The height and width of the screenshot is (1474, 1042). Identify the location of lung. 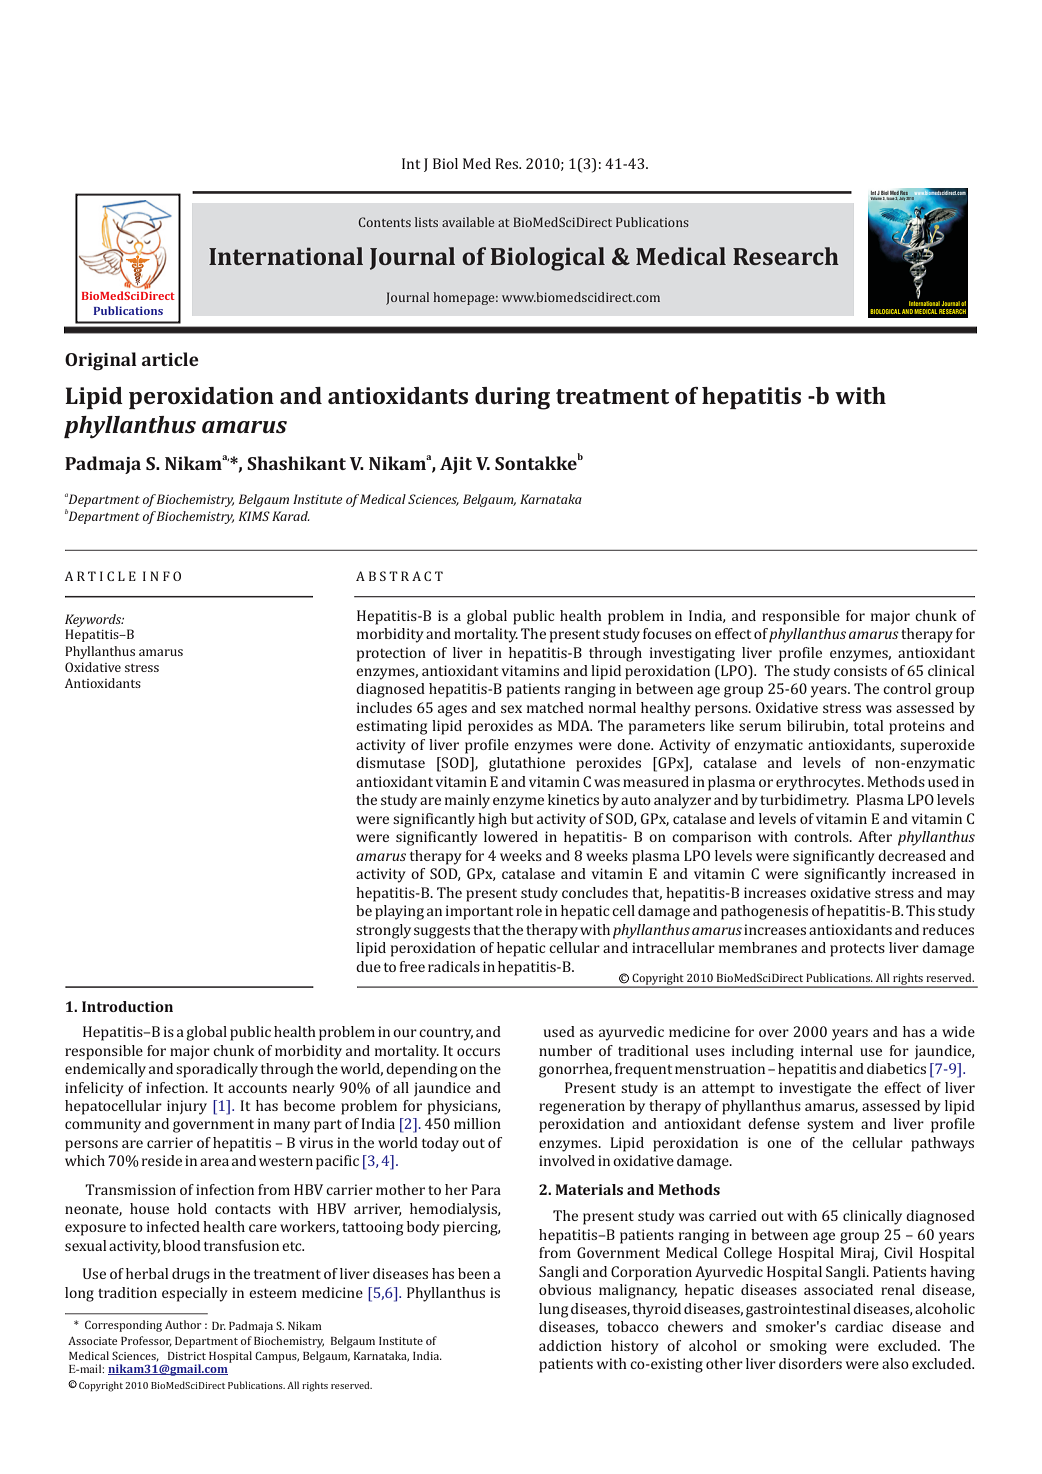
(553, 1310).
